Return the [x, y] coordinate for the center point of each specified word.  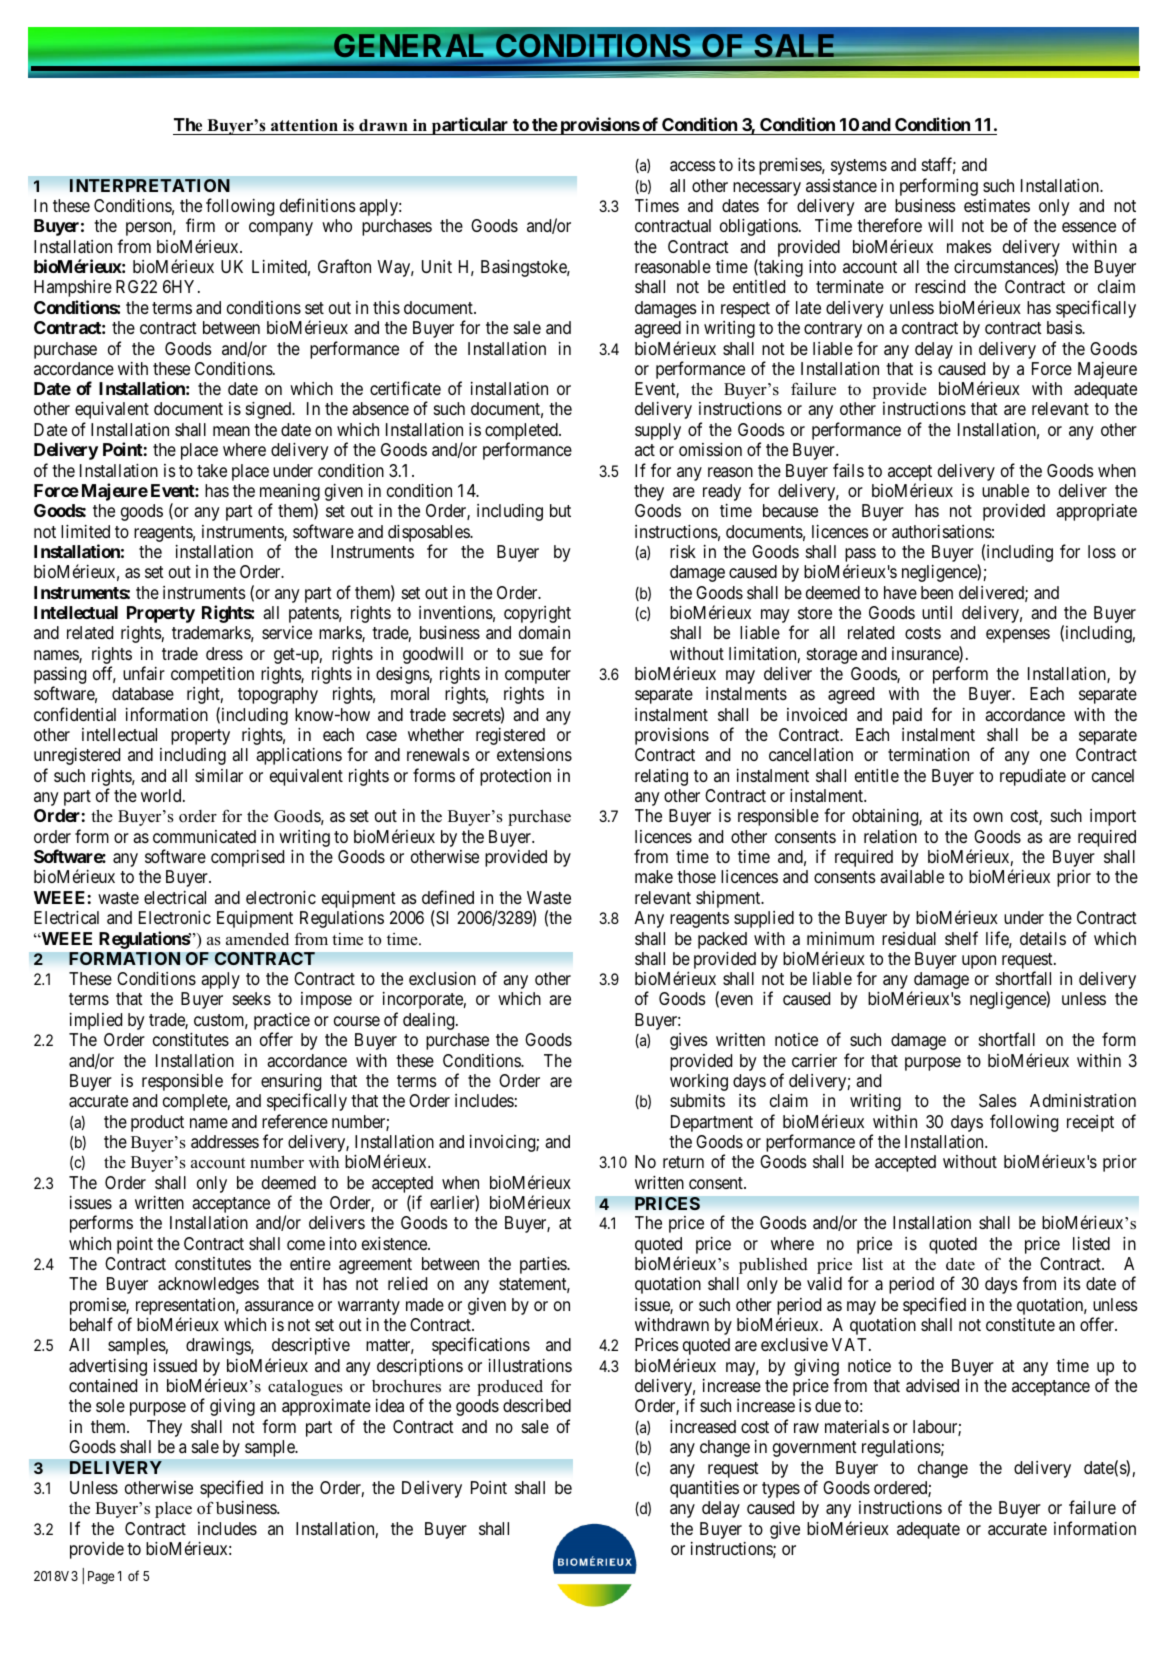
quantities [704, 1489]
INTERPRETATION [150, 185]
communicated [204, 837]
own [988, 817]
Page [101, 1577]
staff [939, 165]
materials [857, 1427]
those [696, 876]
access [693, 166]
